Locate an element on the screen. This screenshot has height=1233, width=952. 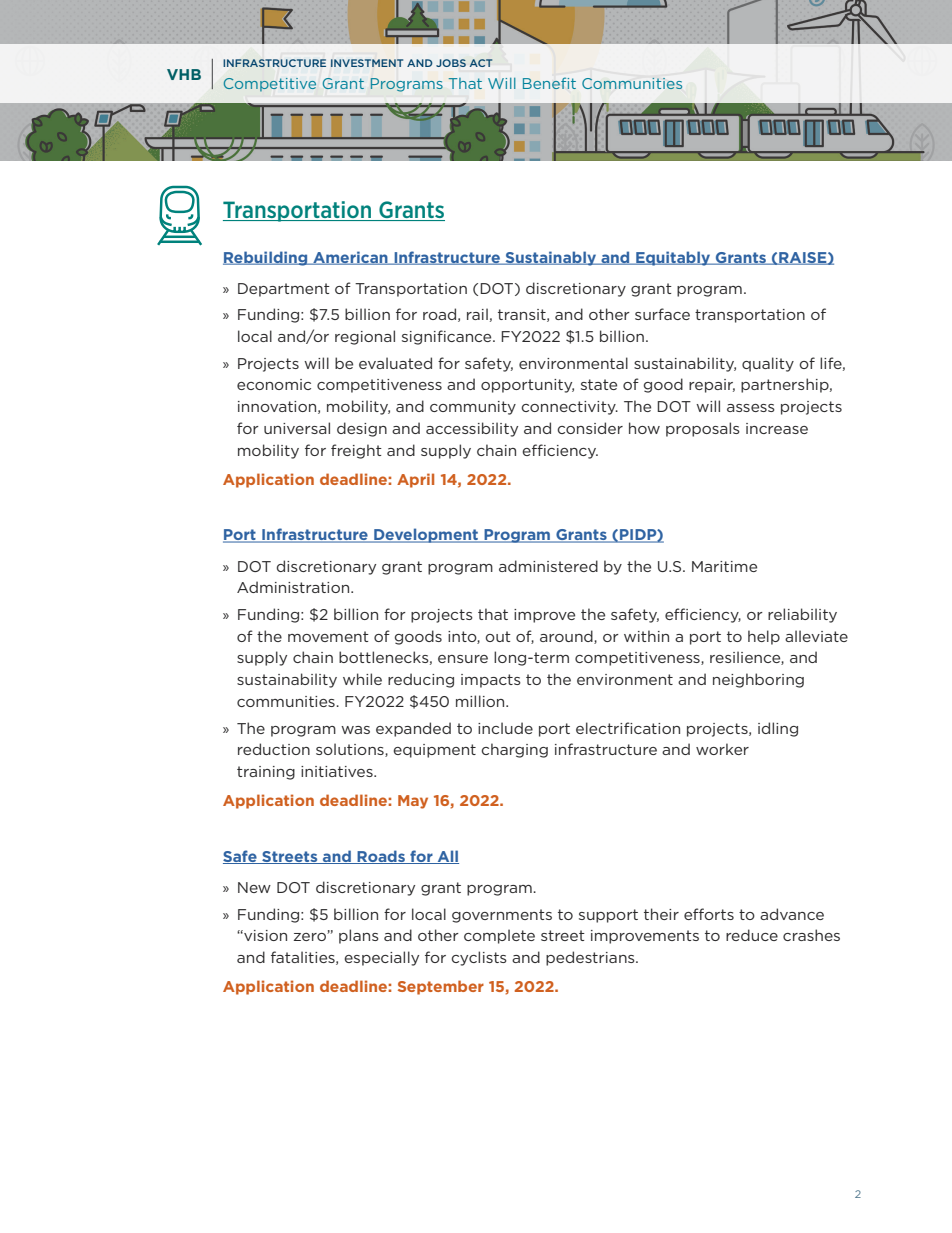
help is located at coordinates (764, 637).
